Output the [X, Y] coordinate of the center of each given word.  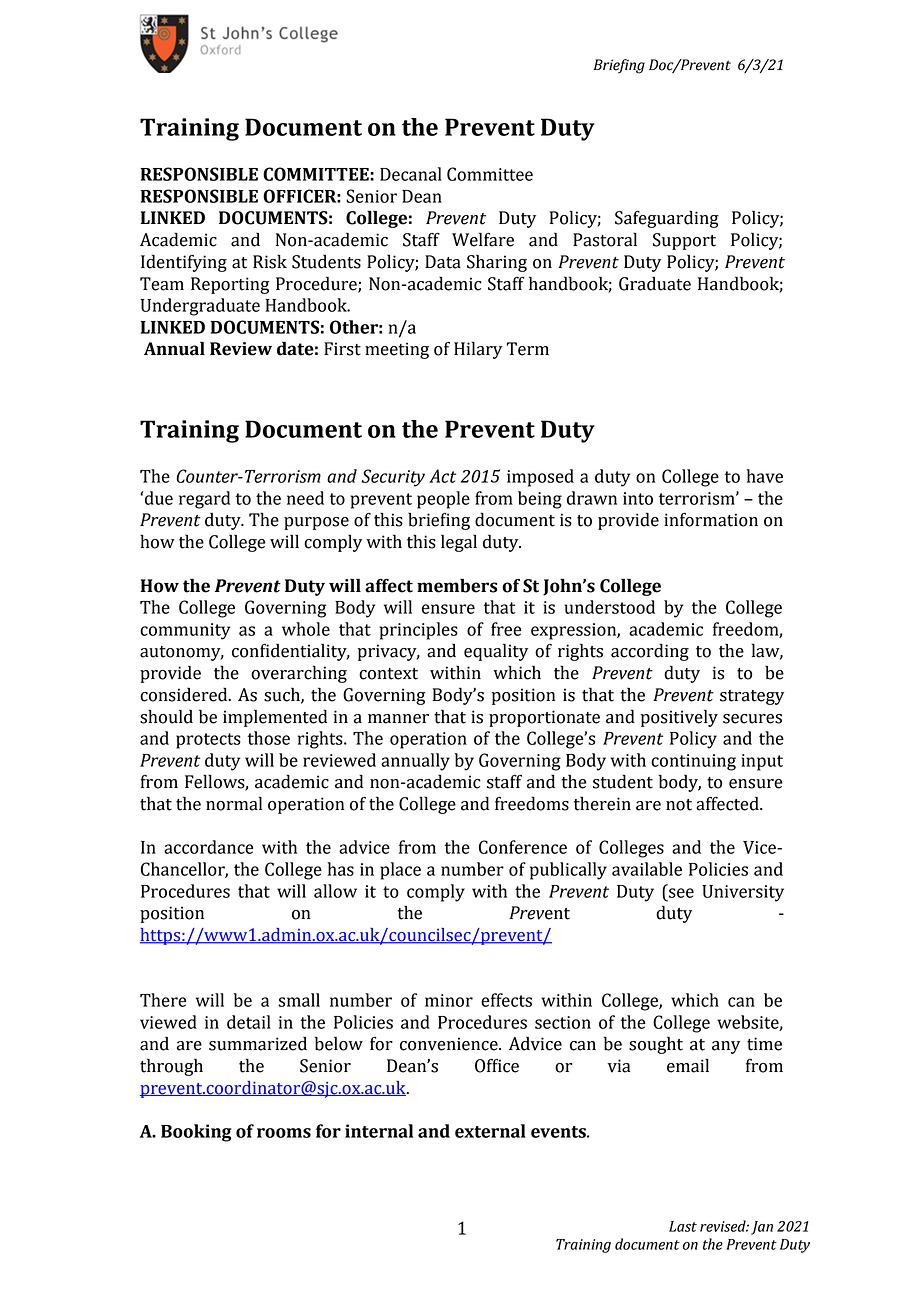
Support [684, 241]
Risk [270, 261]
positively [679, 718]
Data [443, 262]
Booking [196, 1133]
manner [398, 719]
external [490, 1131]
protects [208, 741]
